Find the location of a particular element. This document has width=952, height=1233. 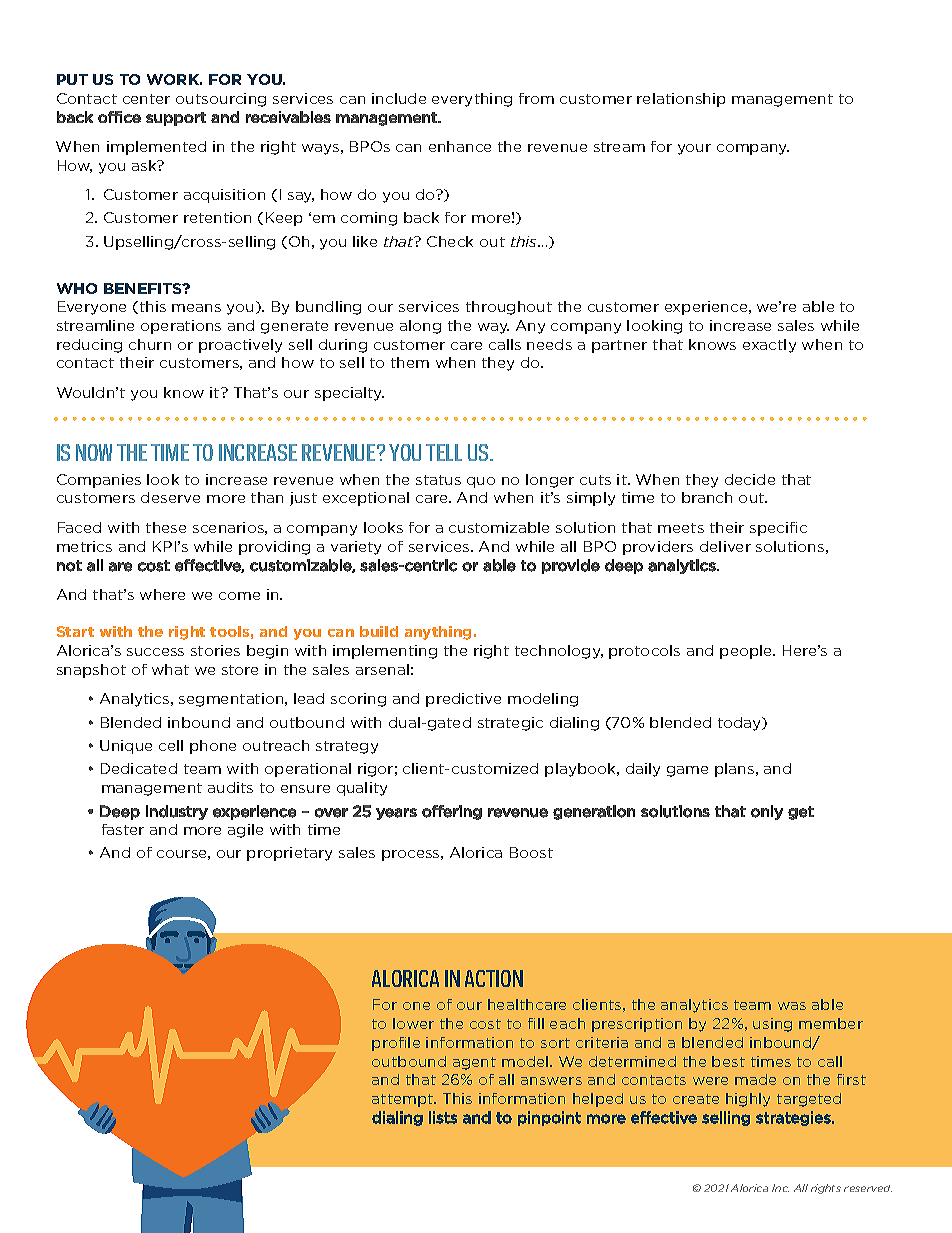

center is located at coordinates (146, 99).
